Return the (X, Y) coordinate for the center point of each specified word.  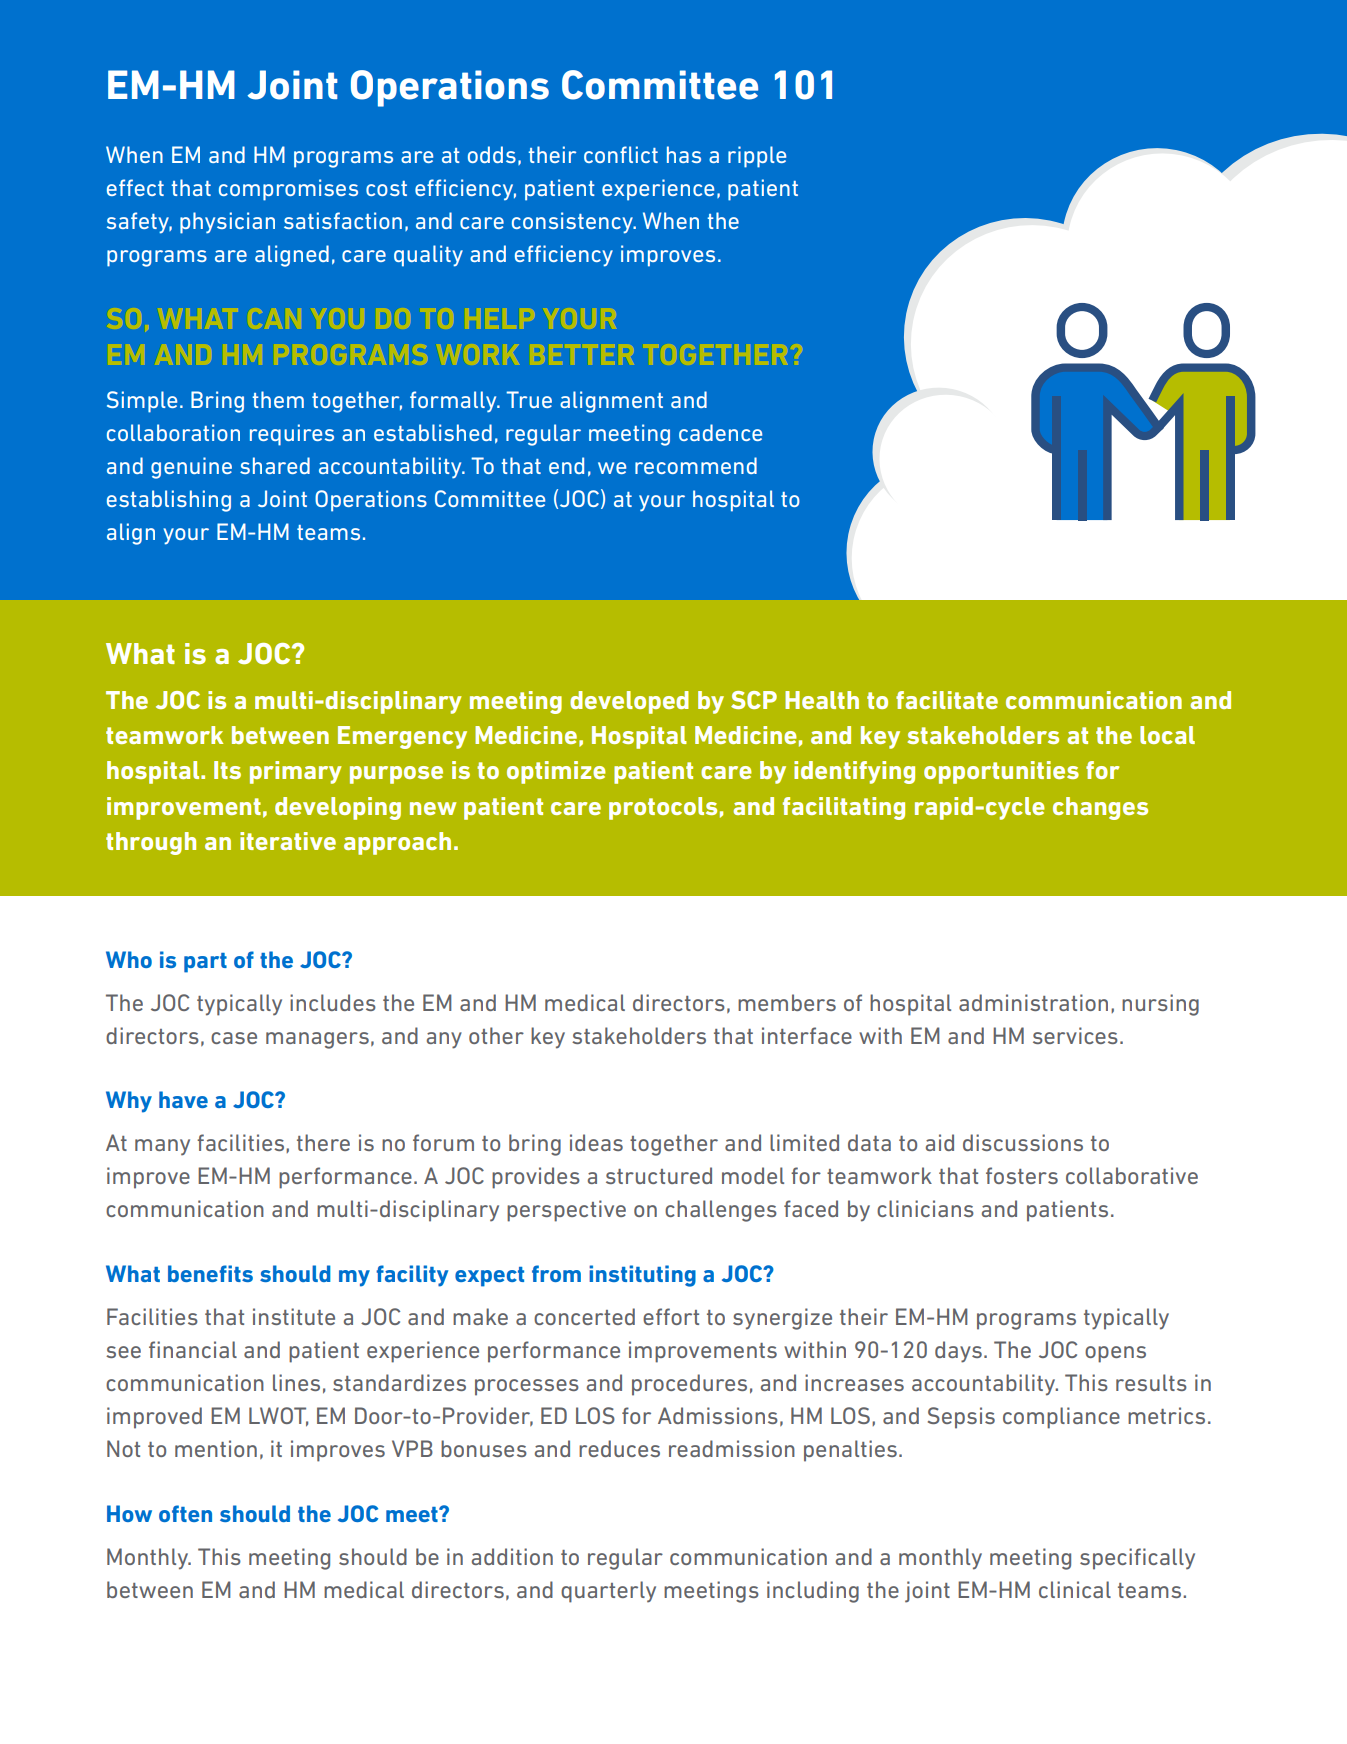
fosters (1022, 1175)
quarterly (608, 1592)
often (185, 1513)
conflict (621, 154)
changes (1100, 808)
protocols (663, 808)
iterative (288, 841)
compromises (288, 190)
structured (659, 1175)
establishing (169, 501)
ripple (757, 157)
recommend (696, 465)
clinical (1075, 1589)
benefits (210, 1273)
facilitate (947, 700)
